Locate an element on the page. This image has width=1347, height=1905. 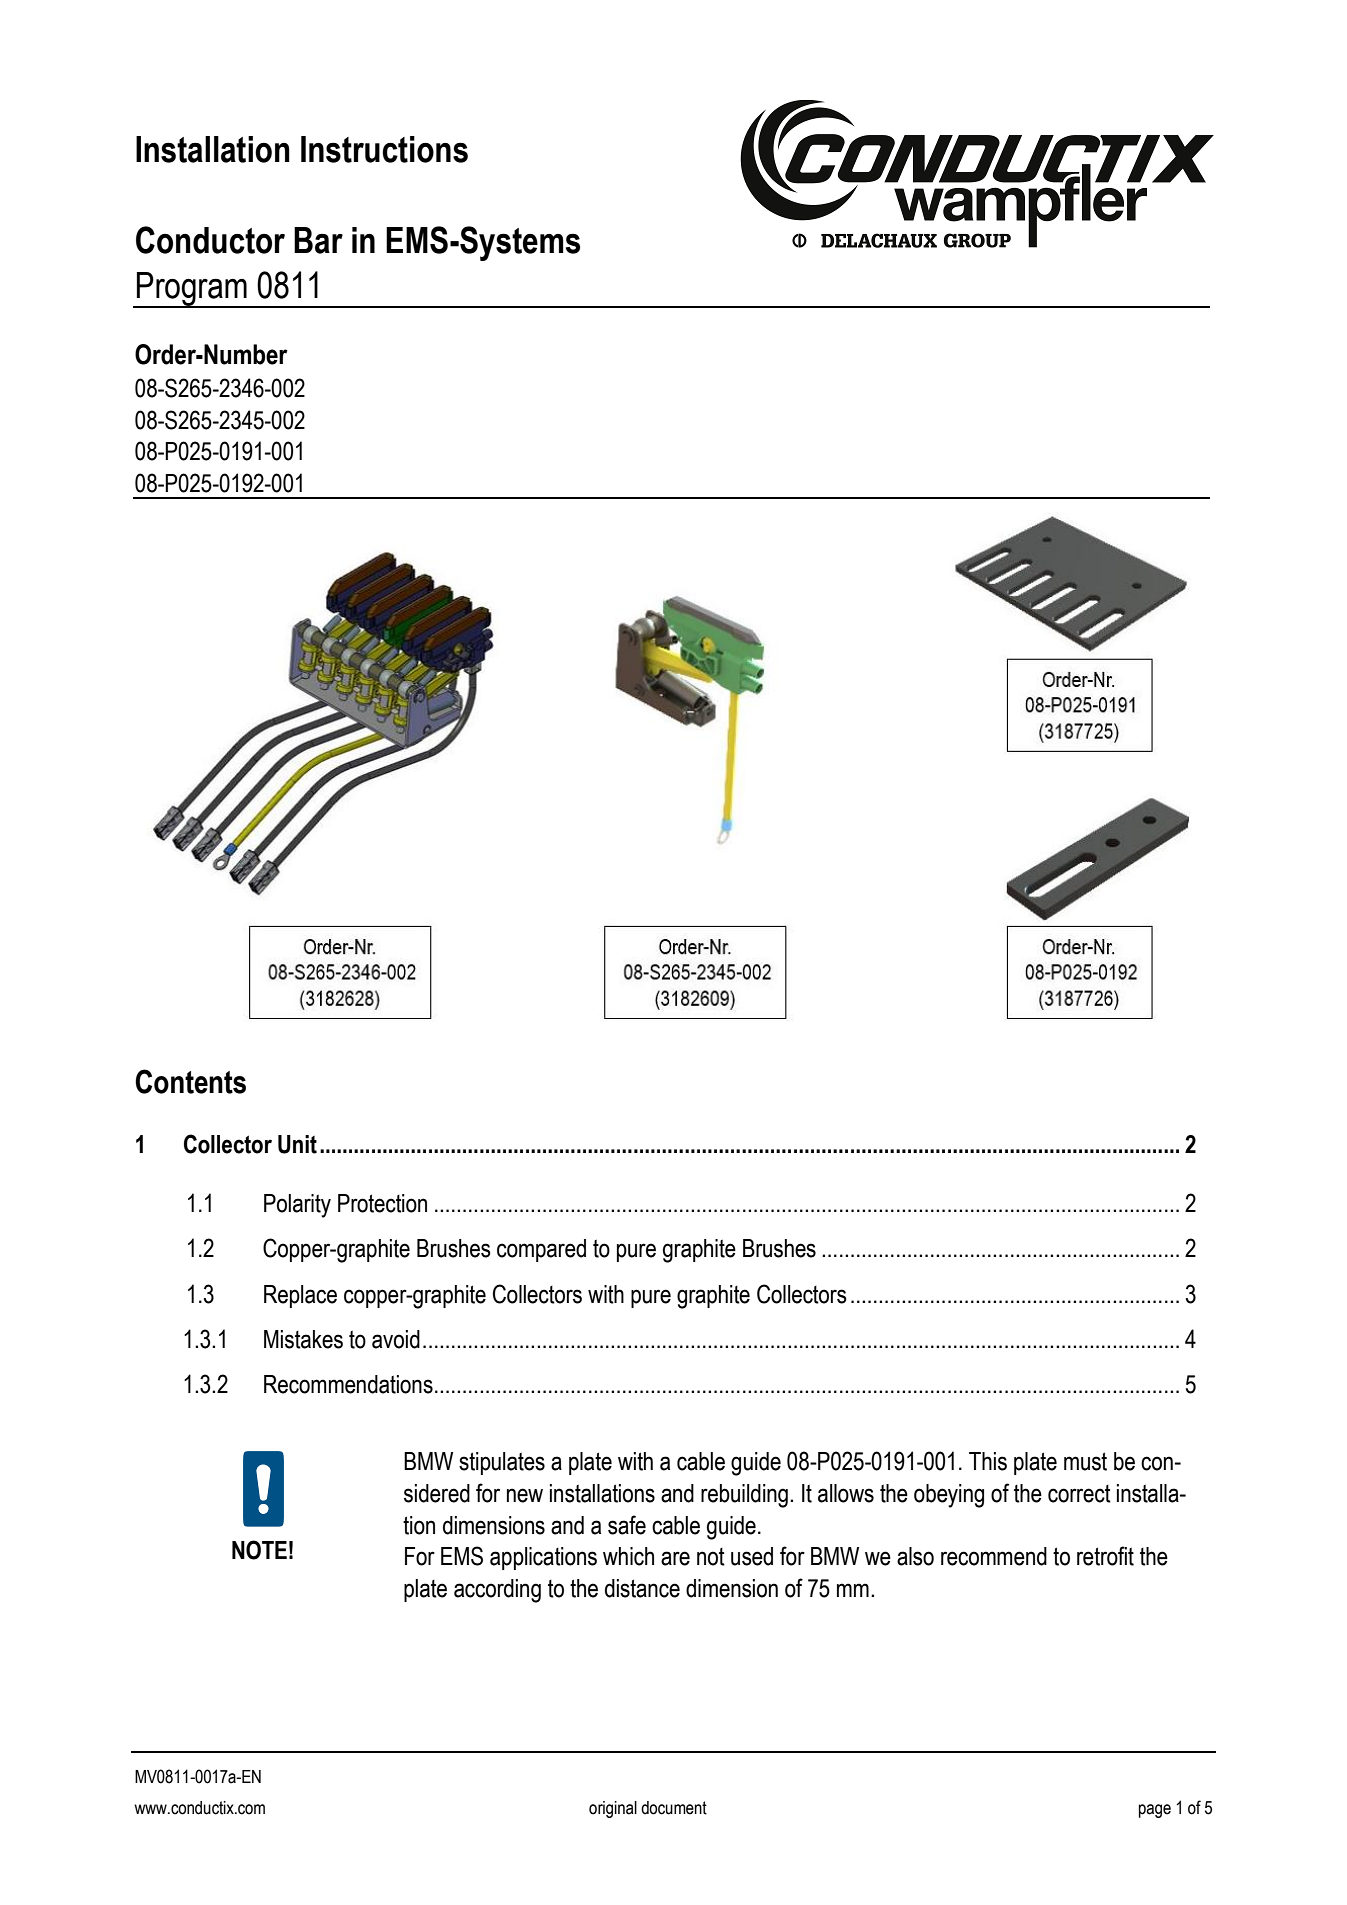
NOTE is located at coordinates (259, 1550).
